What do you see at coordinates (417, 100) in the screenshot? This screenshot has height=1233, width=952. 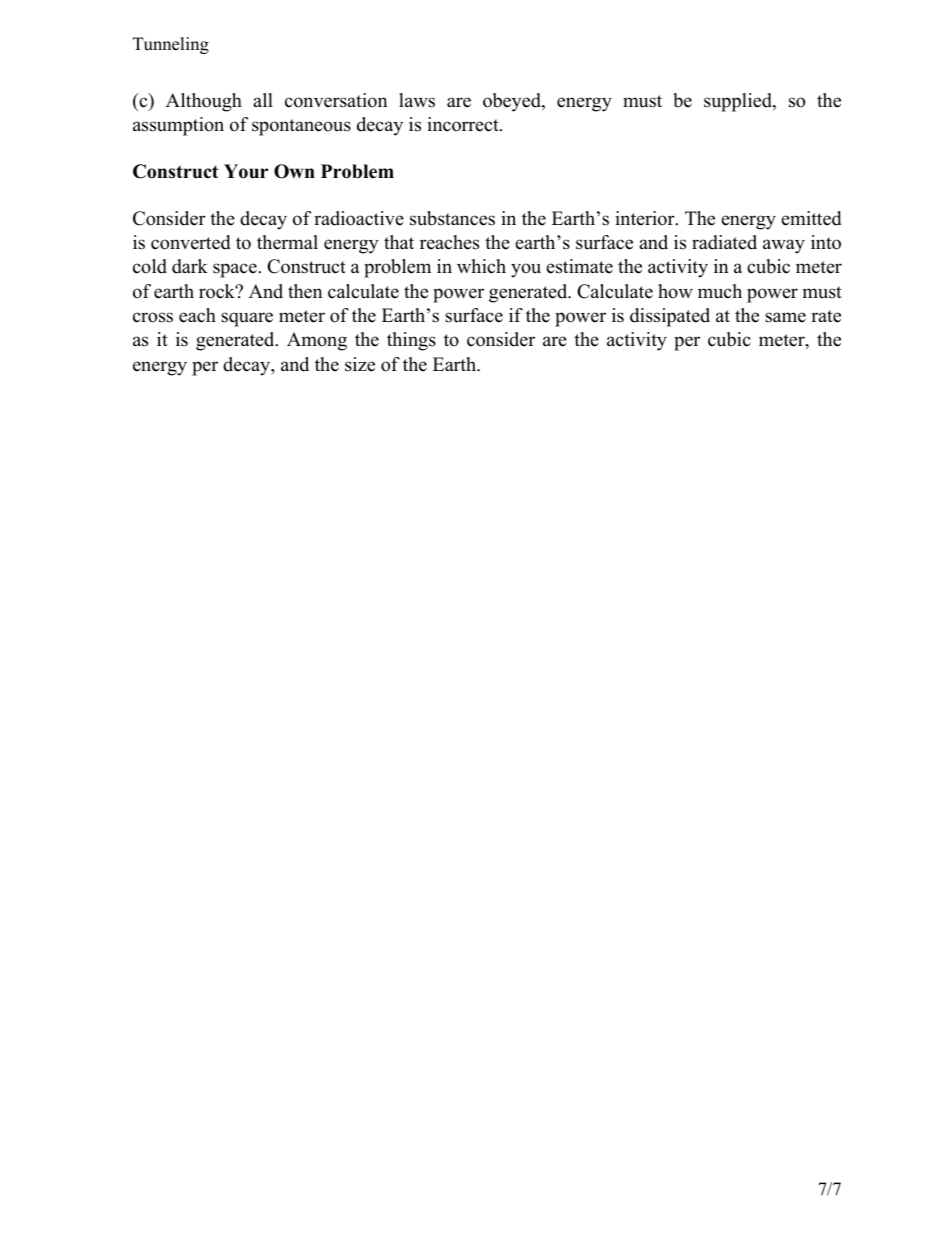 I see `laws` at bounding box center [417, 100].
